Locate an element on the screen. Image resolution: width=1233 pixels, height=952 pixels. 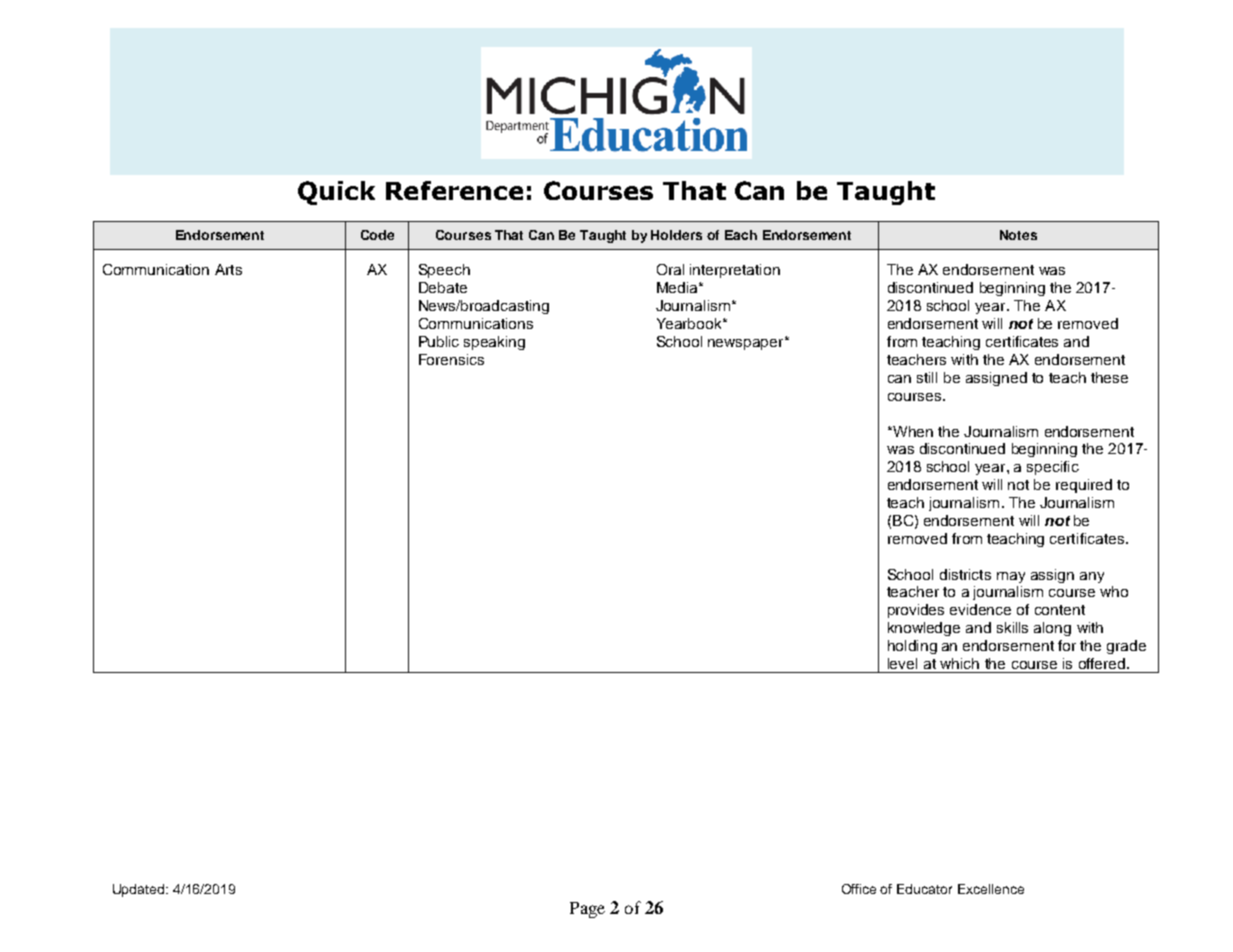
level is located at coordinates (902, 663).
